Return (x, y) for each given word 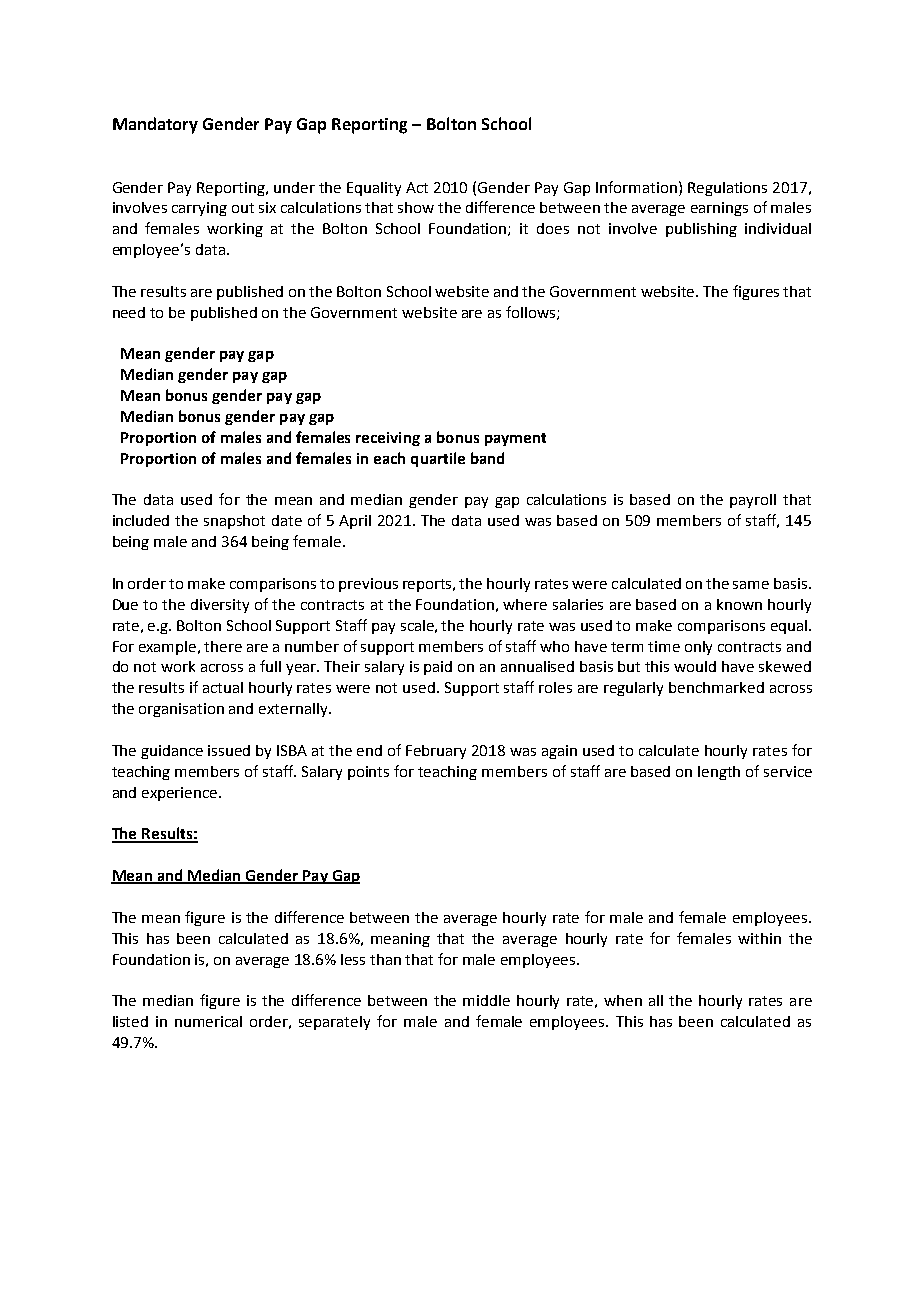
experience (181, 794)
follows (532, 313)
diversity (220, 606)
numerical (208, 1021)
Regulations (727, 189)
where (525, 604)
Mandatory (155, 125)
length (719, 773)
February (436, 752)
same (751, 585)
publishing (701, 230)
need (129, 312)
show (416, 207)
